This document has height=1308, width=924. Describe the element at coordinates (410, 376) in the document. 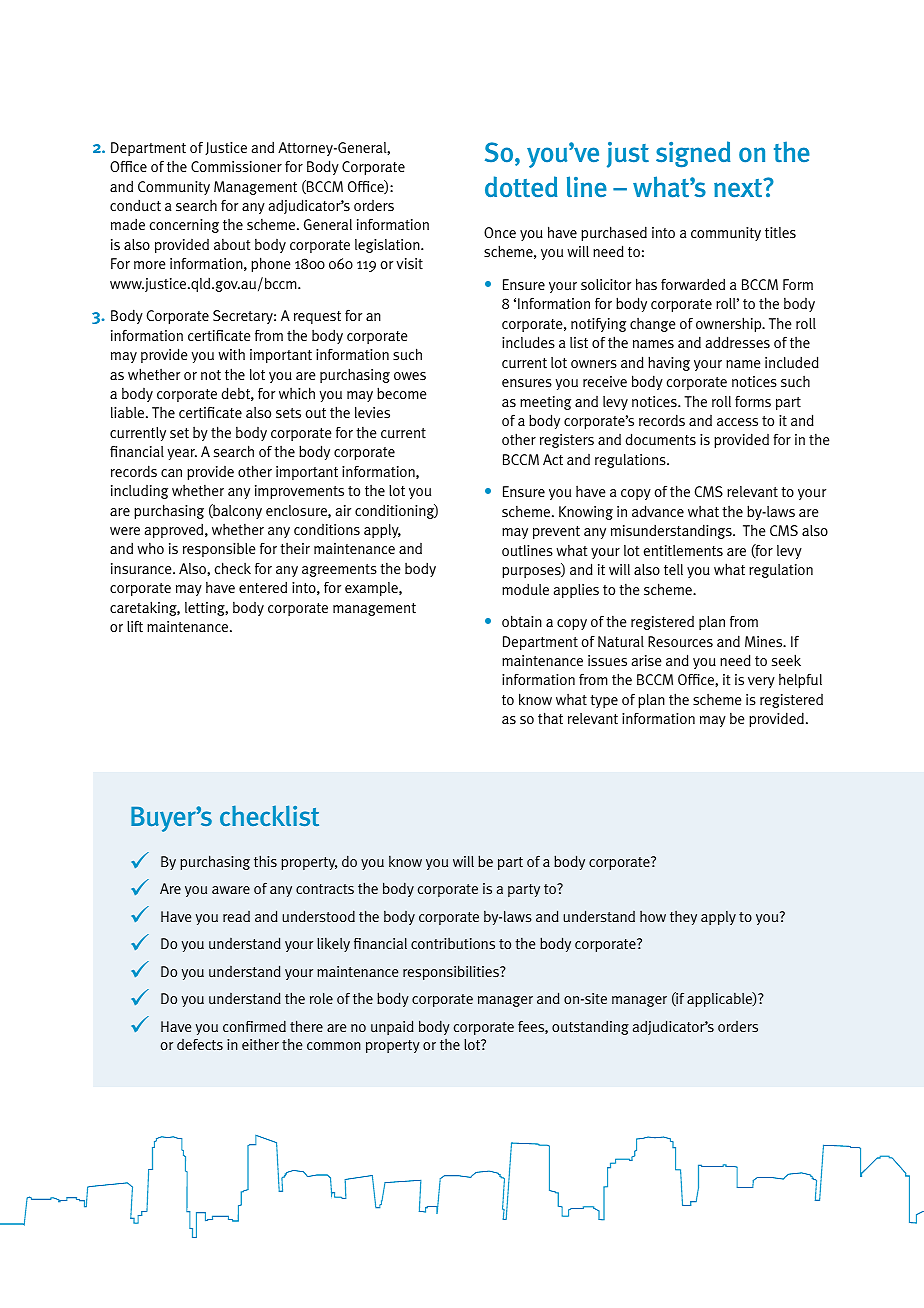

I see `owes` at that location.
